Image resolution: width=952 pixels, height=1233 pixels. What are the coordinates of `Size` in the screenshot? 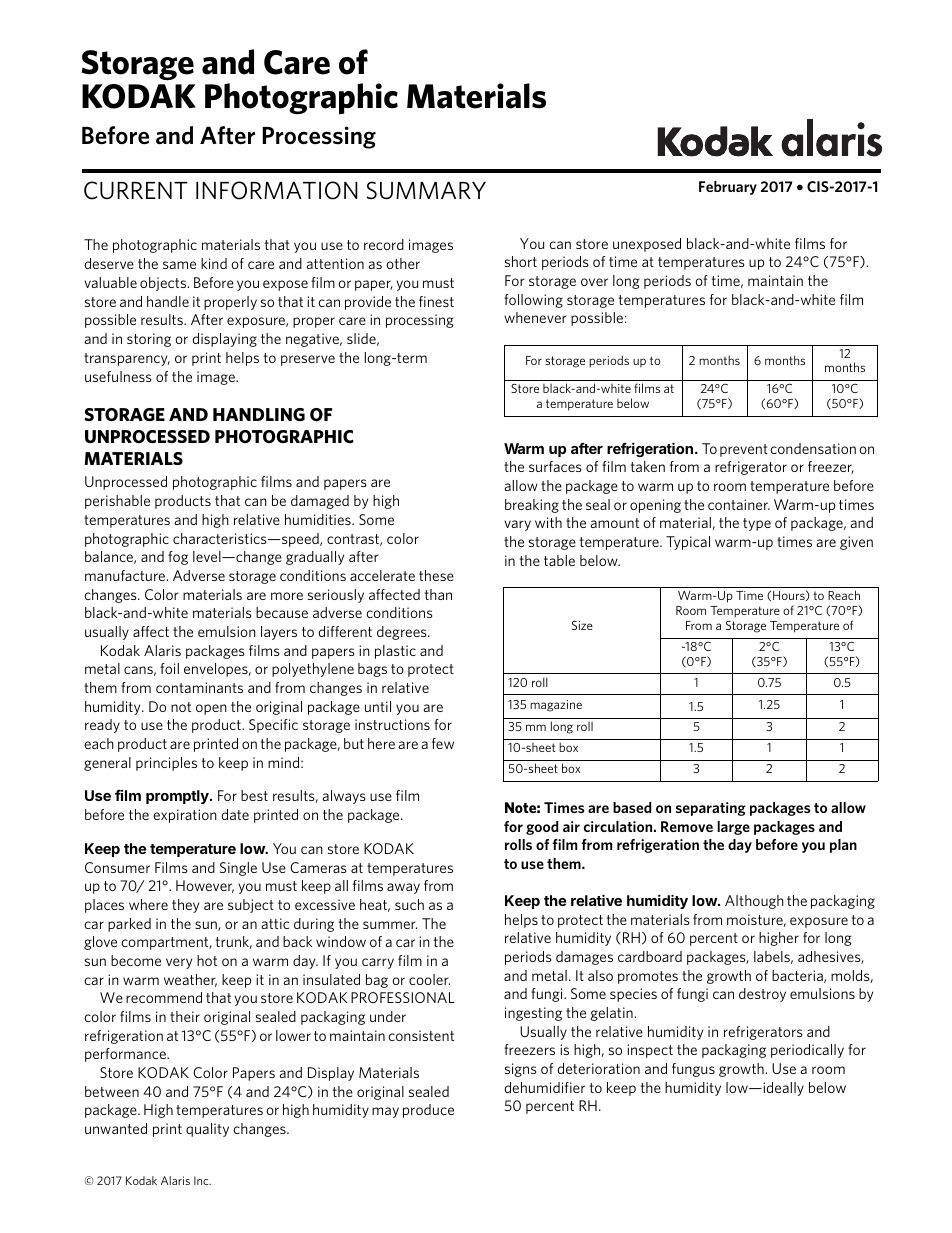 It's located at (582, 625).
